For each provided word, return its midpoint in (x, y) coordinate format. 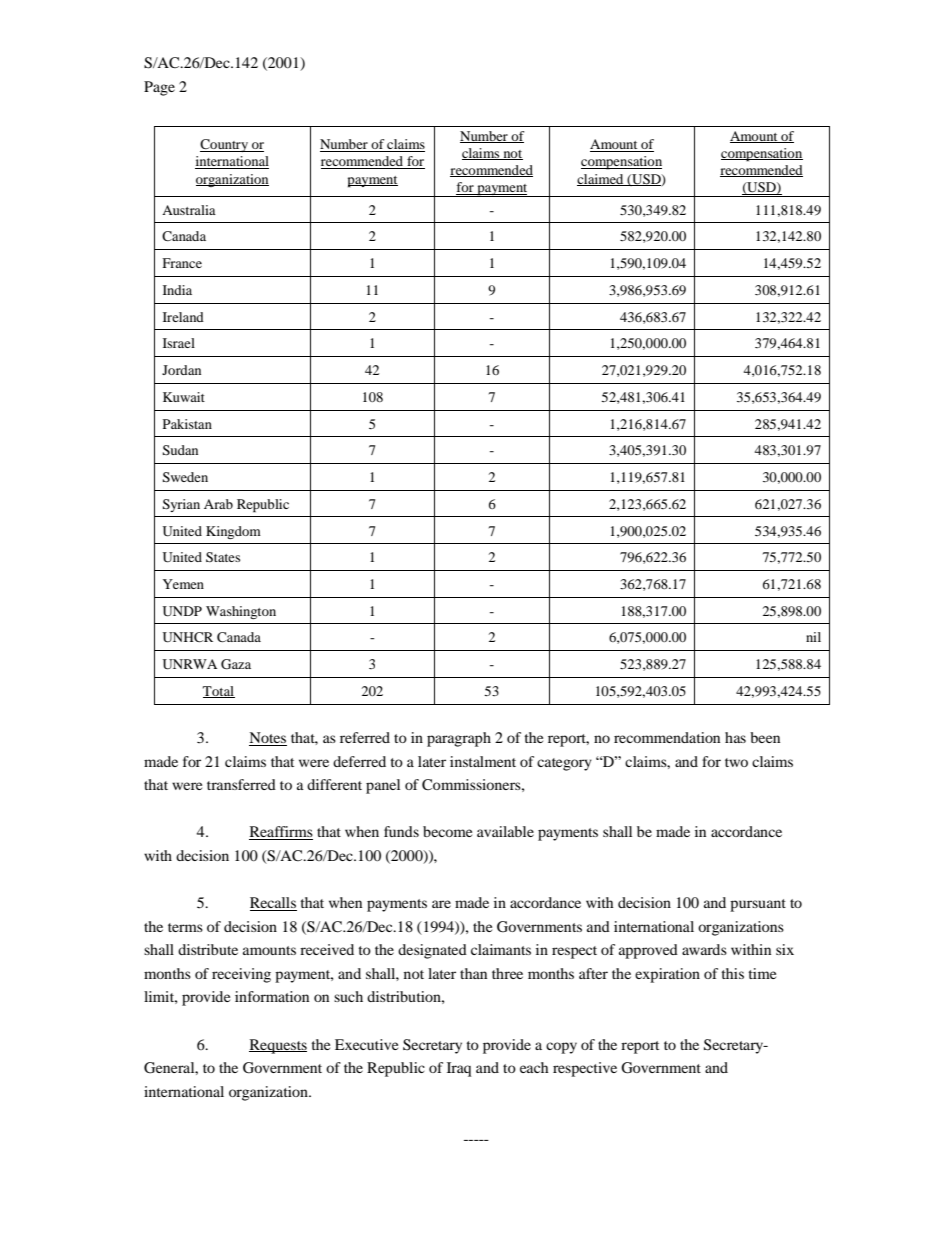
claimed (601, 180)
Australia (189, 210)
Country (225, 145)
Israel (179, 343)
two (736, 762)
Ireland (183, 317)
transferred (241, 784)
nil (813, 637)
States (223, 557)
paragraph (459, 739)
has (735, 737)
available (505, 831)
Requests (278, 1046)
